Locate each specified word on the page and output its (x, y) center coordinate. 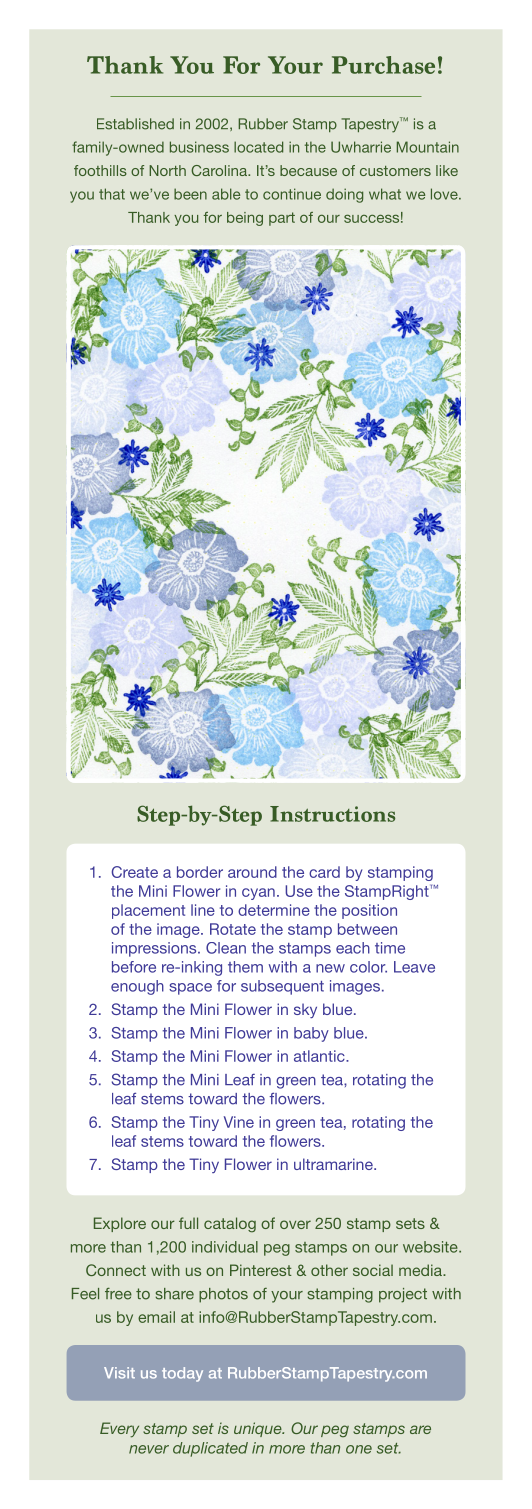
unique (259, 1429)
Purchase (383, 65)
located (258, 147)
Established (135, 124)
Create (135, 872)
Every (119, 1430)
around (252, 872)
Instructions (332, 814)
